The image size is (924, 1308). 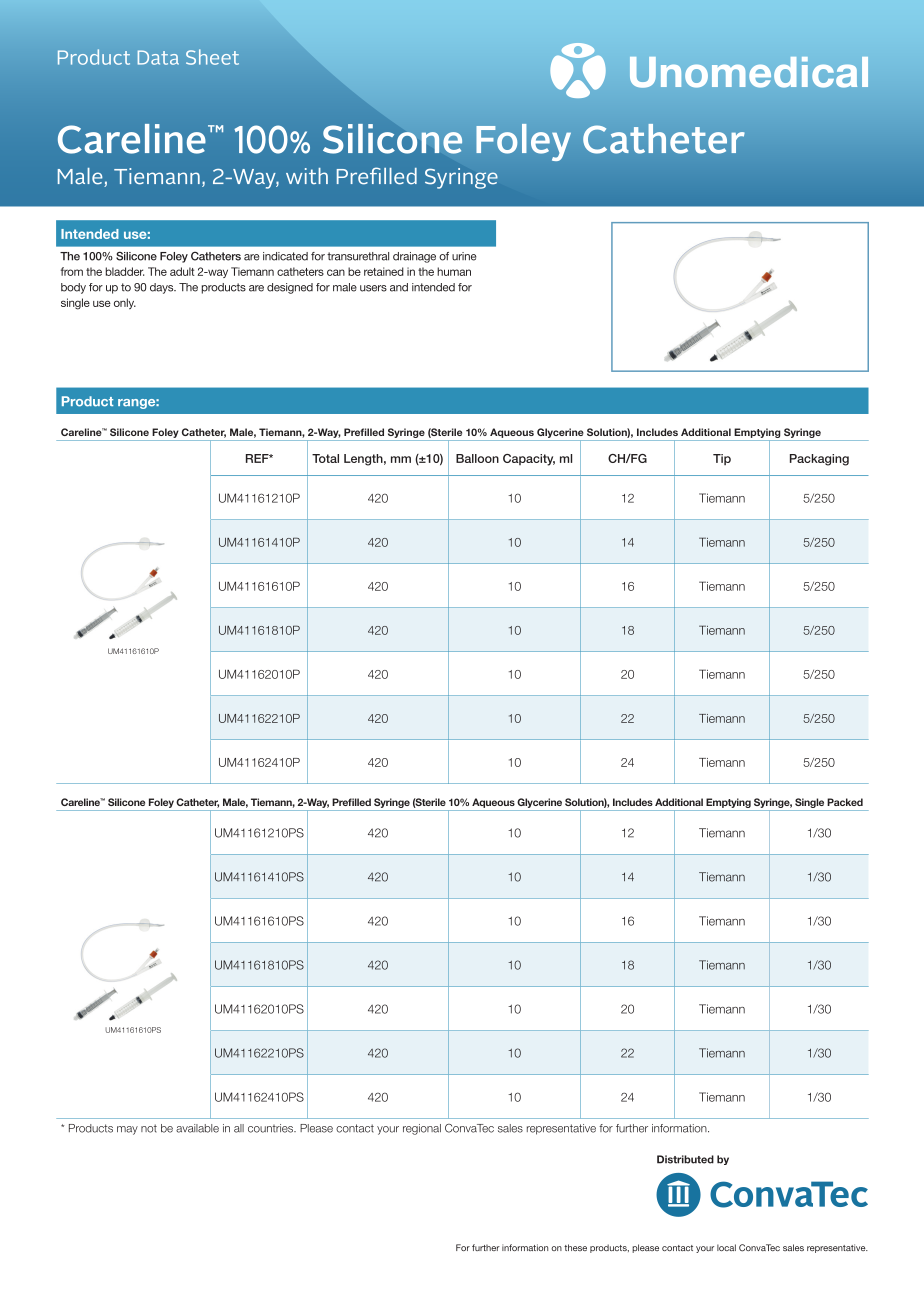 What do you see at coordinates (149, 1128) in the page?
I see `not` at bounding box center [149, 1128].
